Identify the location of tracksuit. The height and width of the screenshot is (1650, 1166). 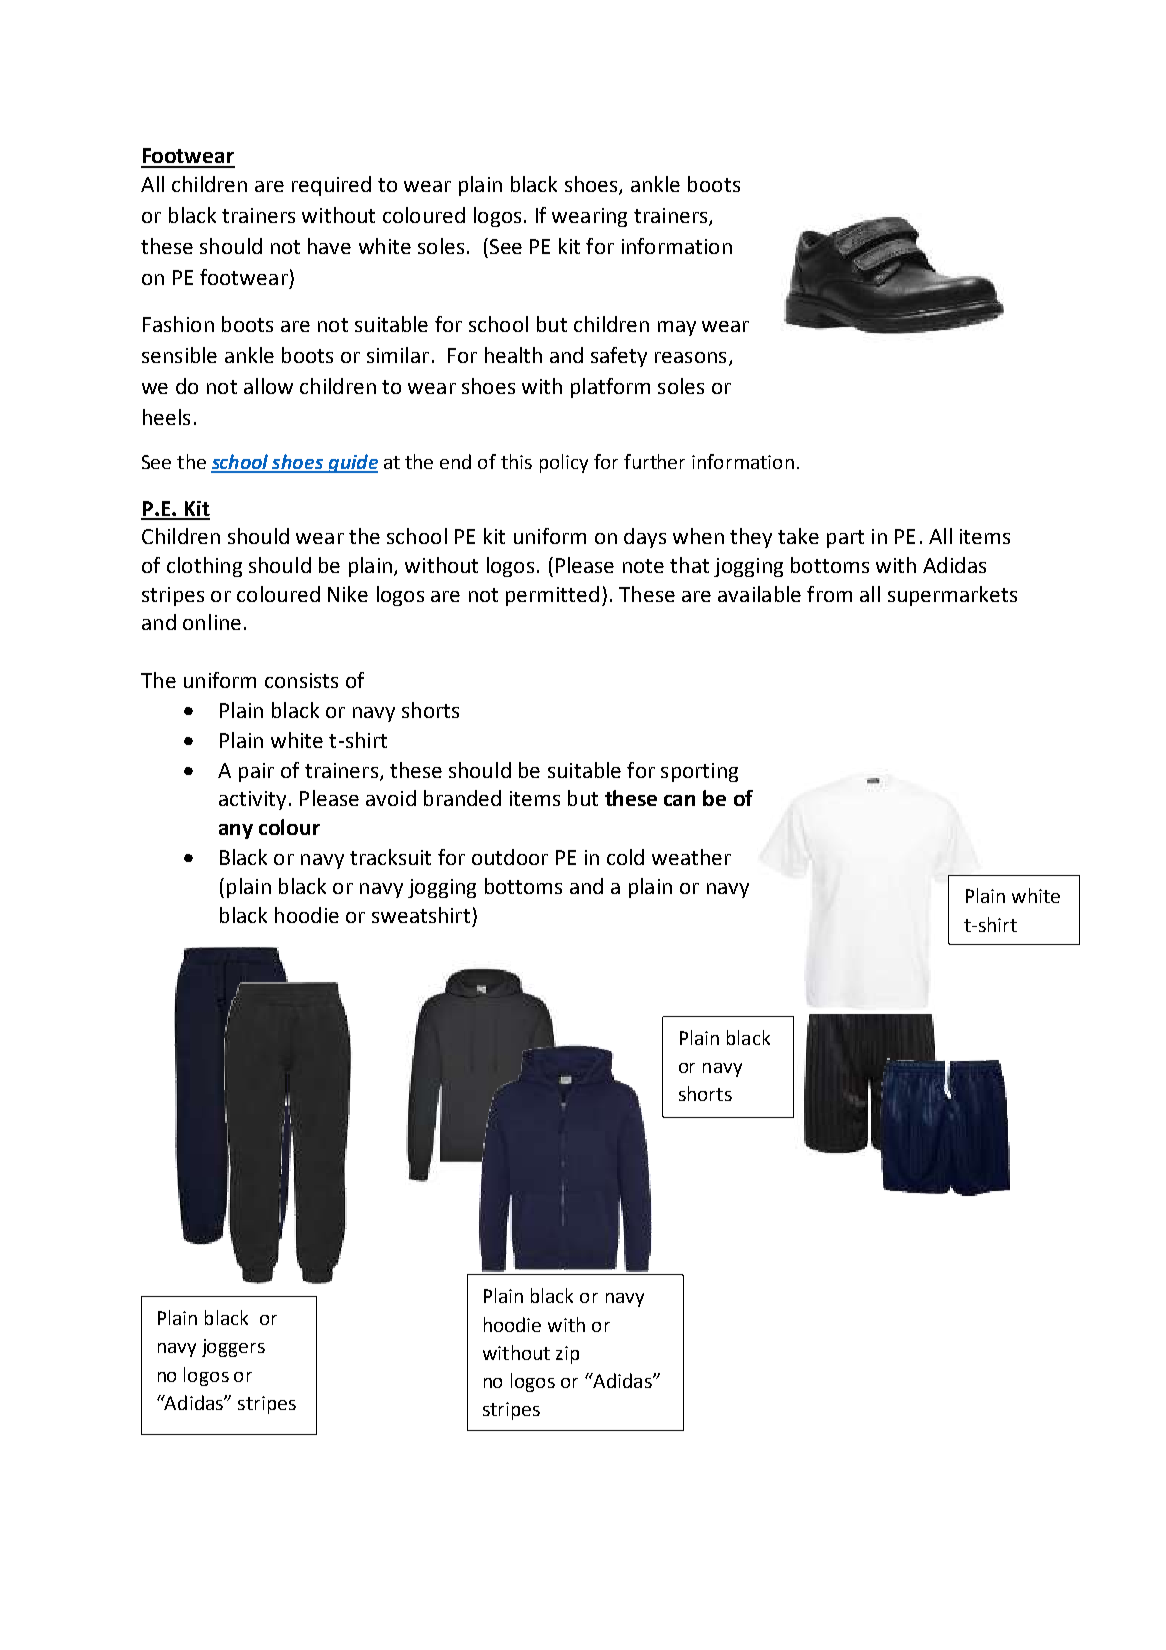
(390, 857).
